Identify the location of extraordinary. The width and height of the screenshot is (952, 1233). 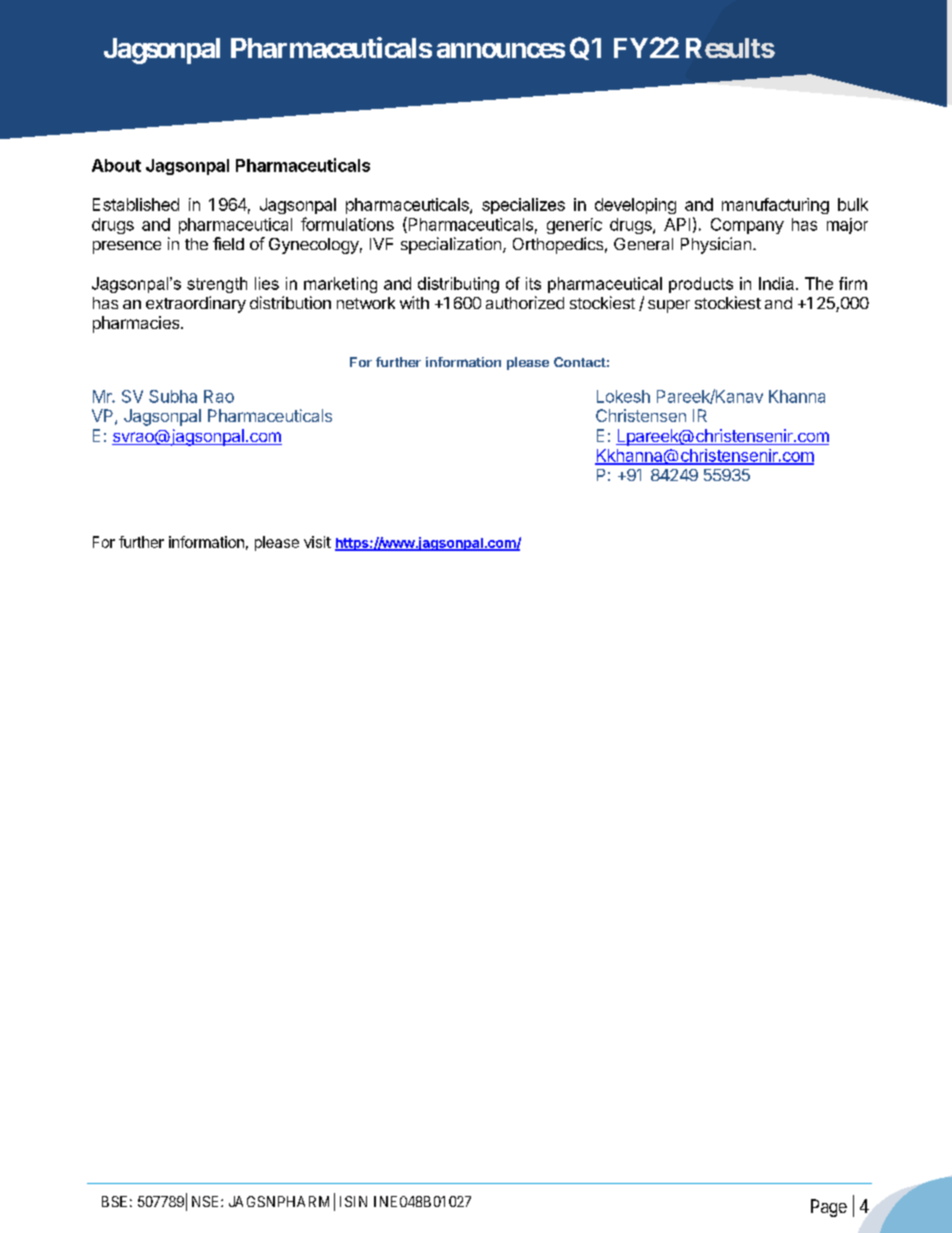
(196, 304).
